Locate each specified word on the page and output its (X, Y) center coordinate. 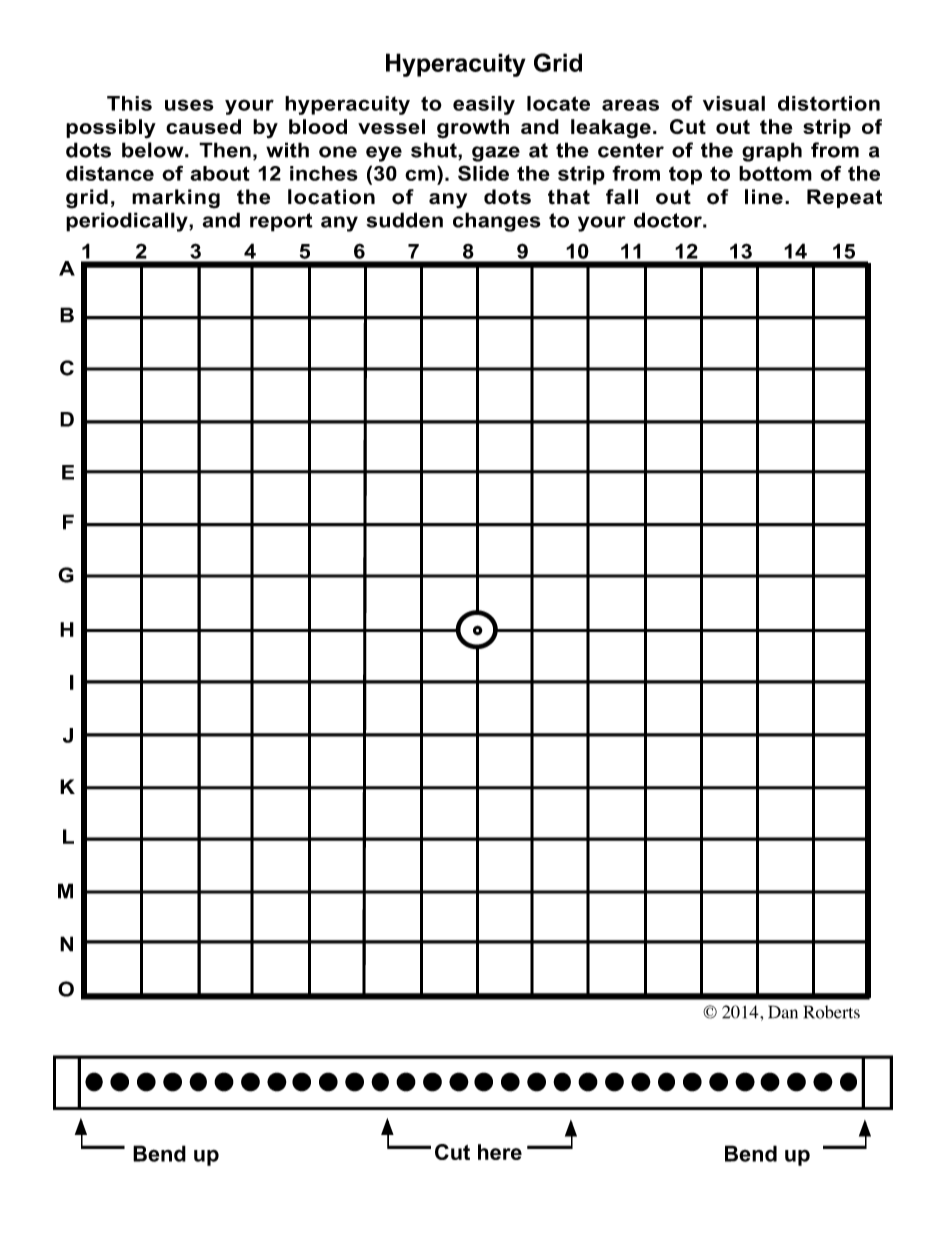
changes (496, 222)
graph (772, 152)
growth (473, 129)
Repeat (844, 198)
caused (203, 126)
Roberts (832, 1012)
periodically (128, 222)
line (764, 197)
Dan (783, 1012)
